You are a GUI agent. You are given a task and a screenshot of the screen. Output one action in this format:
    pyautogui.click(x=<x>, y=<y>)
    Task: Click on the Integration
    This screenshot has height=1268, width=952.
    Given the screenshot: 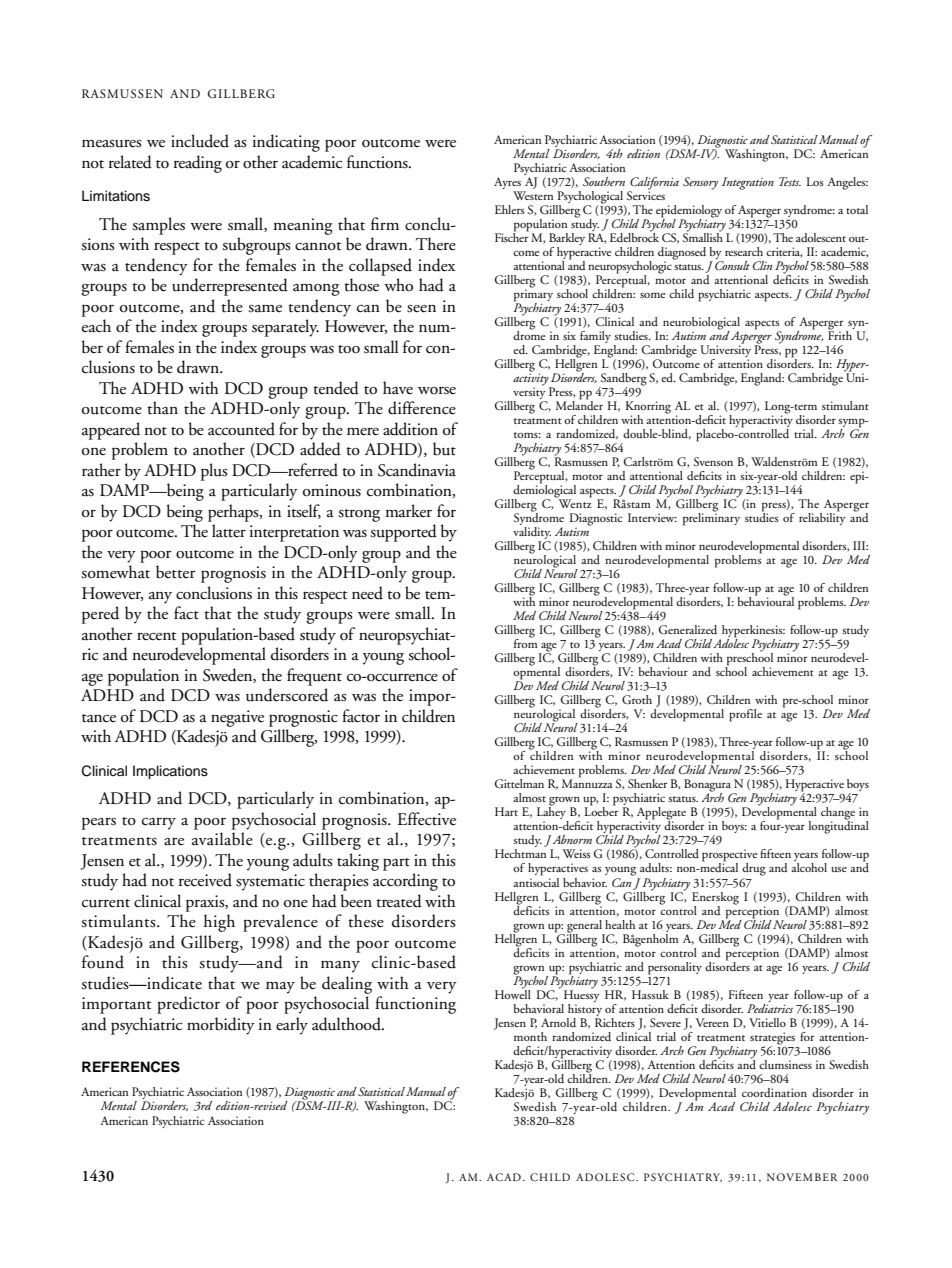 What is the action you would take?
    pyautogui.click(x=748, y=183)
